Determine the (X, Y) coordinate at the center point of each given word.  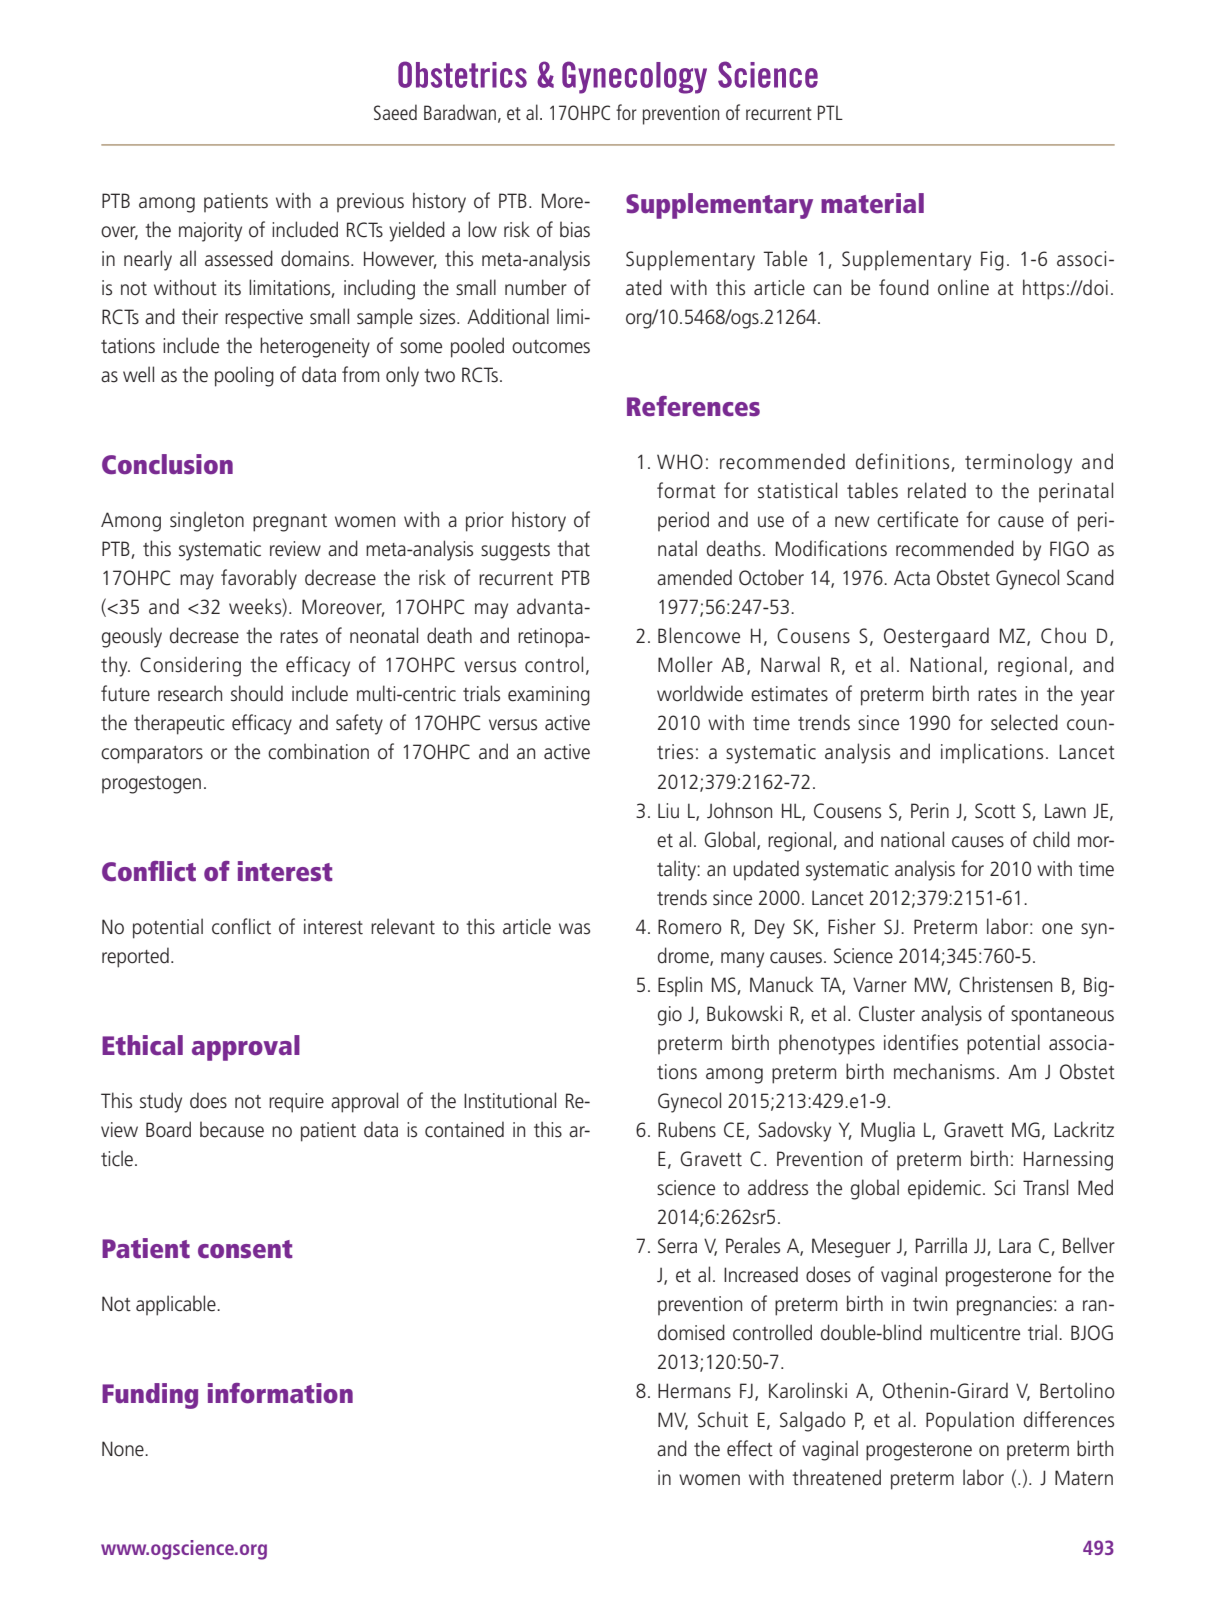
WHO (680, 462)
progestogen (151, 785)
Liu (668, 811)
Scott (995, 811)
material (872, 203)
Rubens (687, 1129)
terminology (1018, 463)
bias (575, 229)
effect (750, 1448)
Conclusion (167, 464)
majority (210, 232)
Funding (150, 1396)
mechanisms (944, 1071)
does (208, 1100)
